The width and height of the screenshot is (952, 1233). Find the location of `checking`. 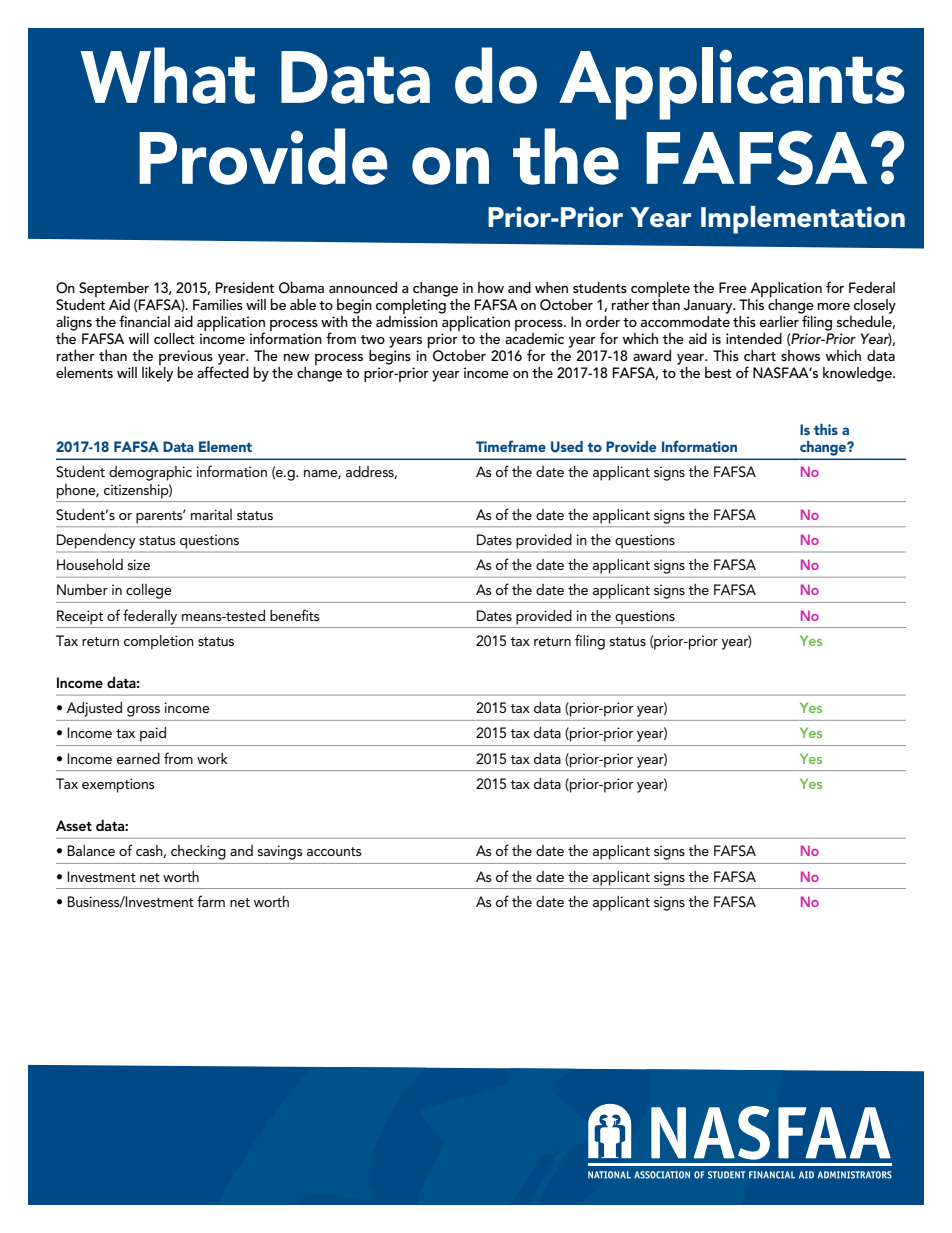

checking is located at coordinates (198, 852).
